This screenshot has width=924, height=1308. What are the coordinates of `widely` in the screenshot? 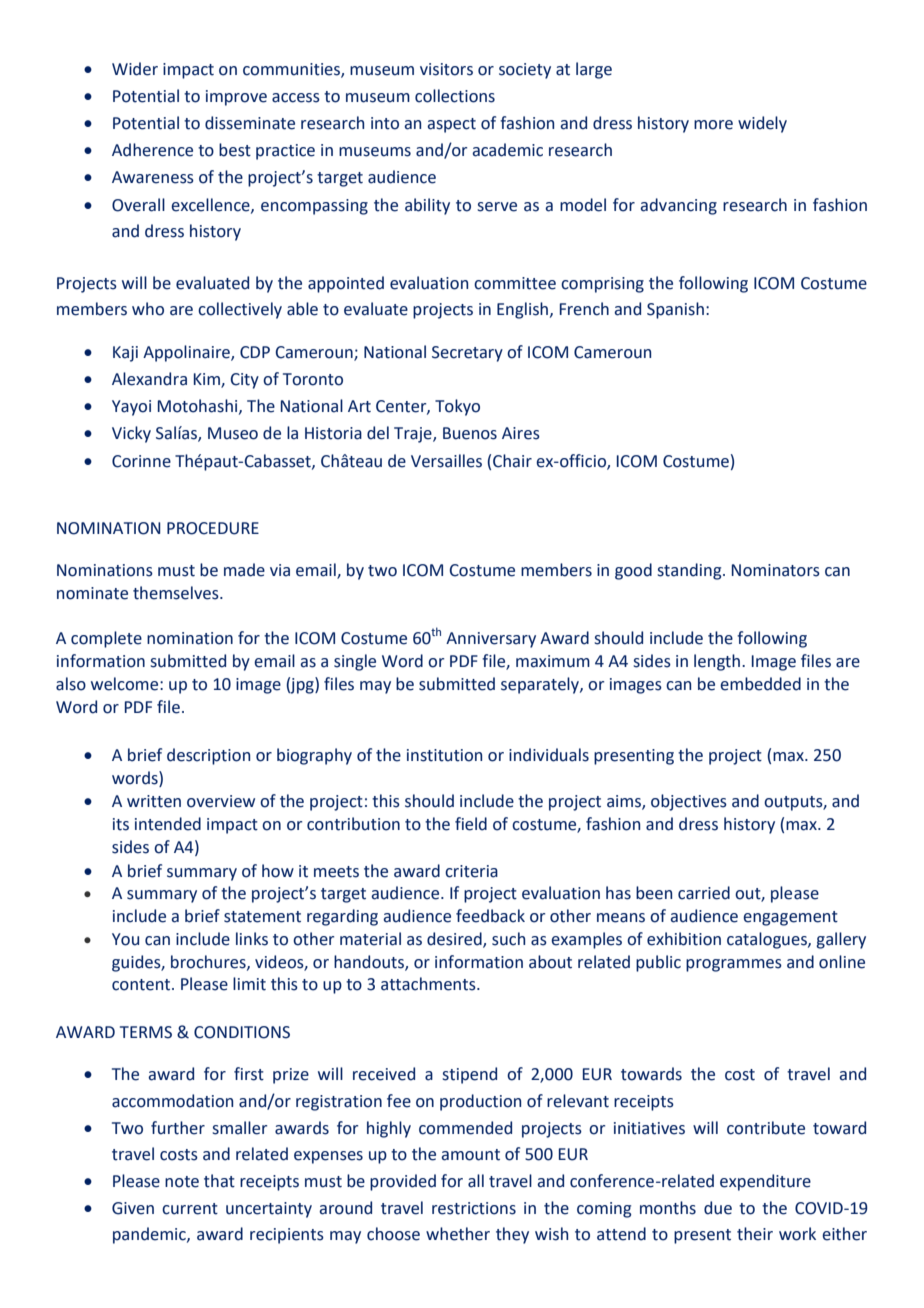 It's located at (762, 124).
